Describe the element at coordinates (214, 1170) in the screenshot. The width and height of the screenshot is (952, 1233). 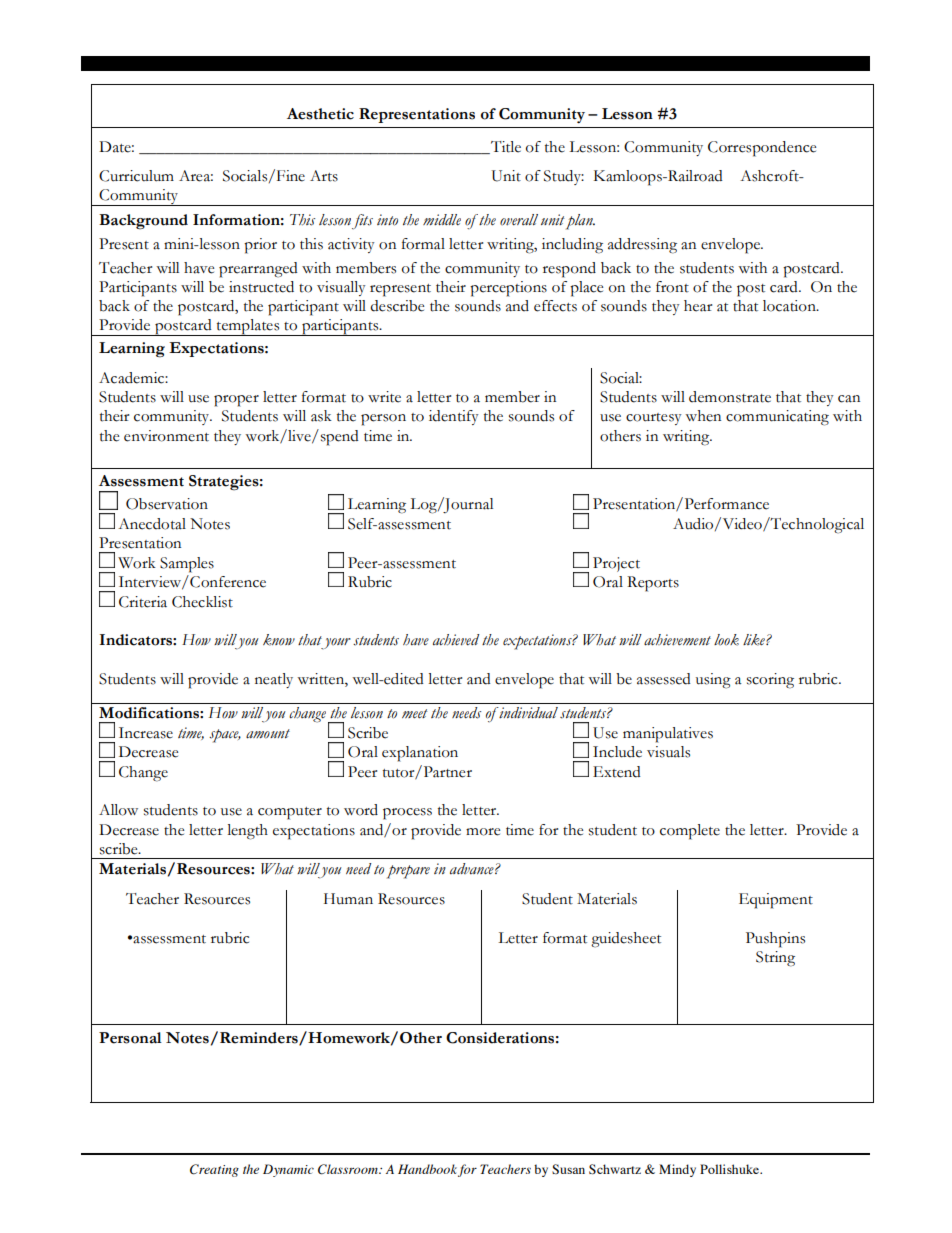
I see `Creating` at that location.
